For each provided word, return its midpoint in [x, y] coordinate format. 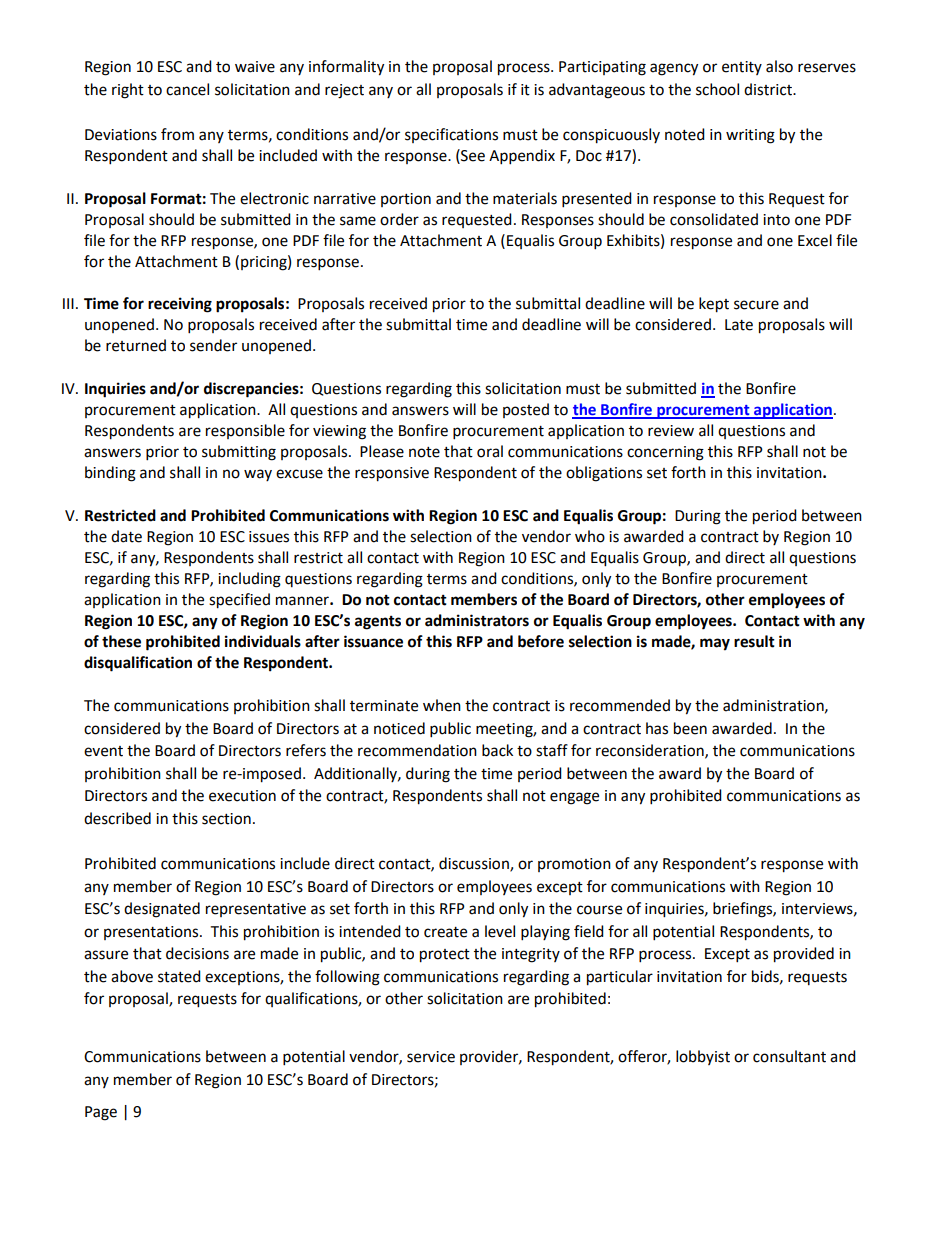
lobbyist [703, 1057]
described [117, 818]
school [717, 89]
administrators [477, 620]
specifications [451, 135]
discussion [475, 864]
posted [526, 410]
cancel [187, 89]
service [431, 1057]
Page [101, 1113]
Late [739, 325]
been [690, 728]
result [754, 641]
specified [239, 601]
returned [136, 345]
